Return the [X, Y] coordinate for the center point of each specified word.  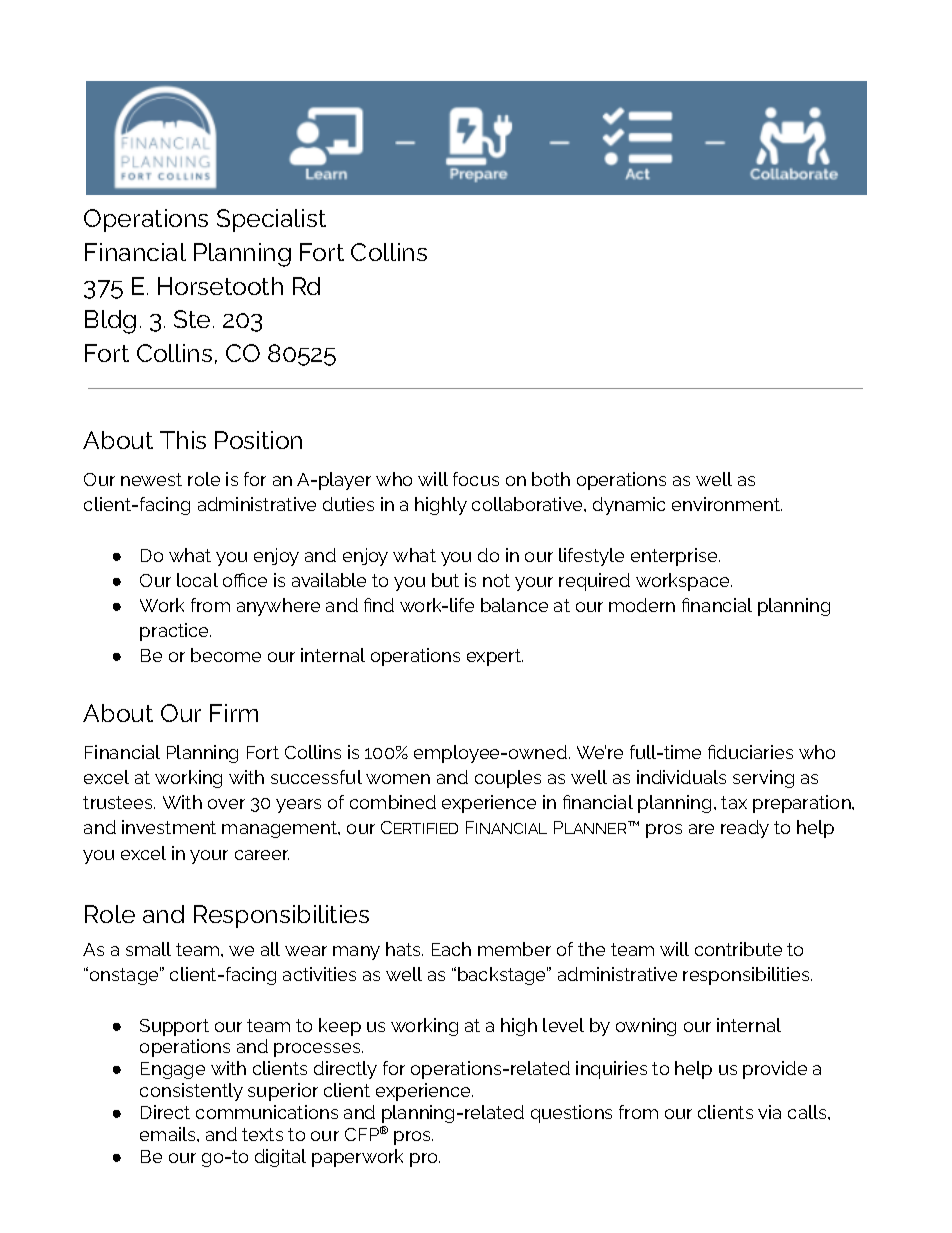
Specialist [271, 220]
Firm [234, 713]
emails [169, 1134]
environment [727, 504]
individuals [681, 777]
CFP [363, 1134]
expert [495, 657]
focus [476, 479]
